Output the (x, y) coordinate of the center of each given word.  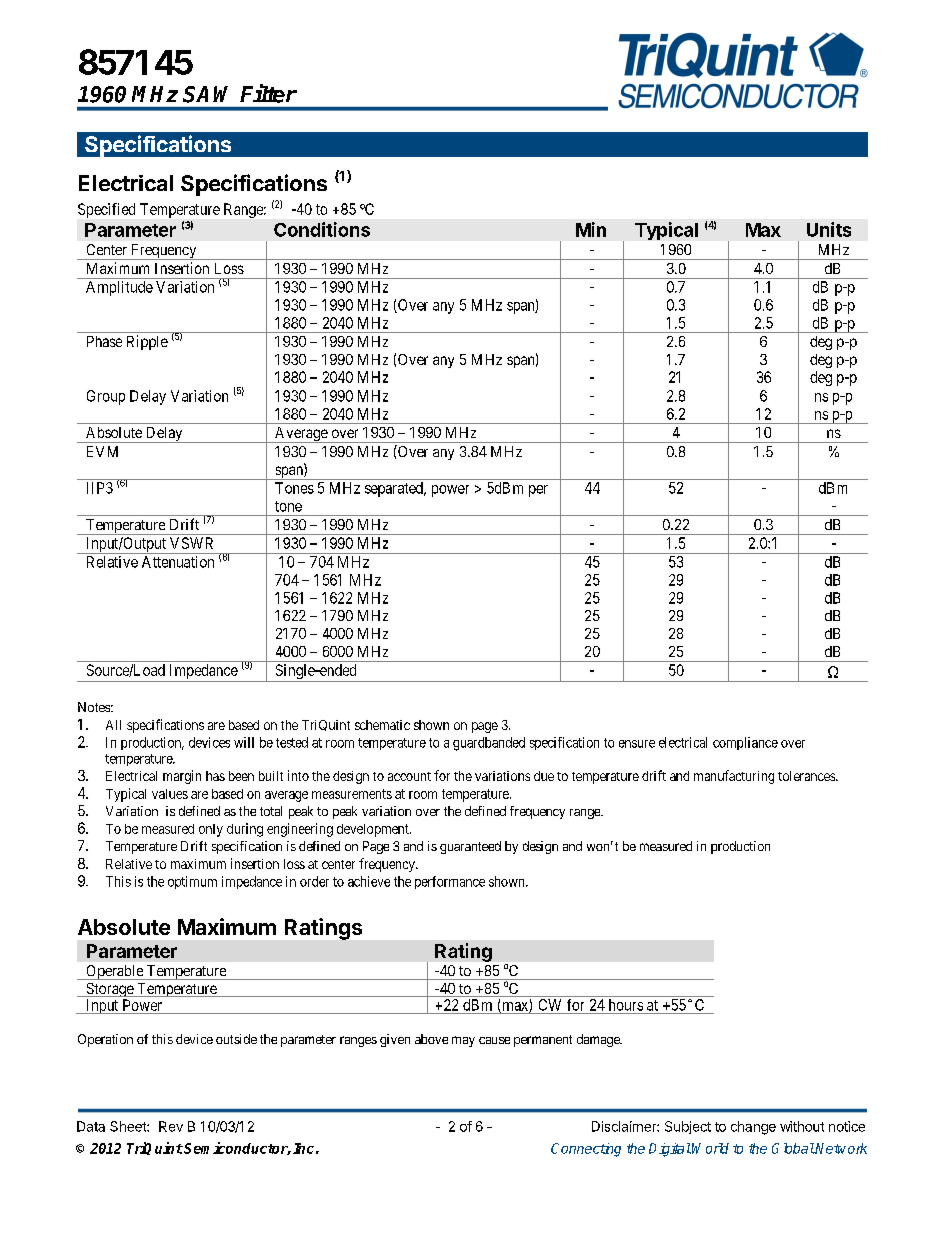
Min (591, 229)
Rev (171, 1126)
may (463, 1041)
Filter (268, 93)
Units (829, 229)
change (753, 1128)
